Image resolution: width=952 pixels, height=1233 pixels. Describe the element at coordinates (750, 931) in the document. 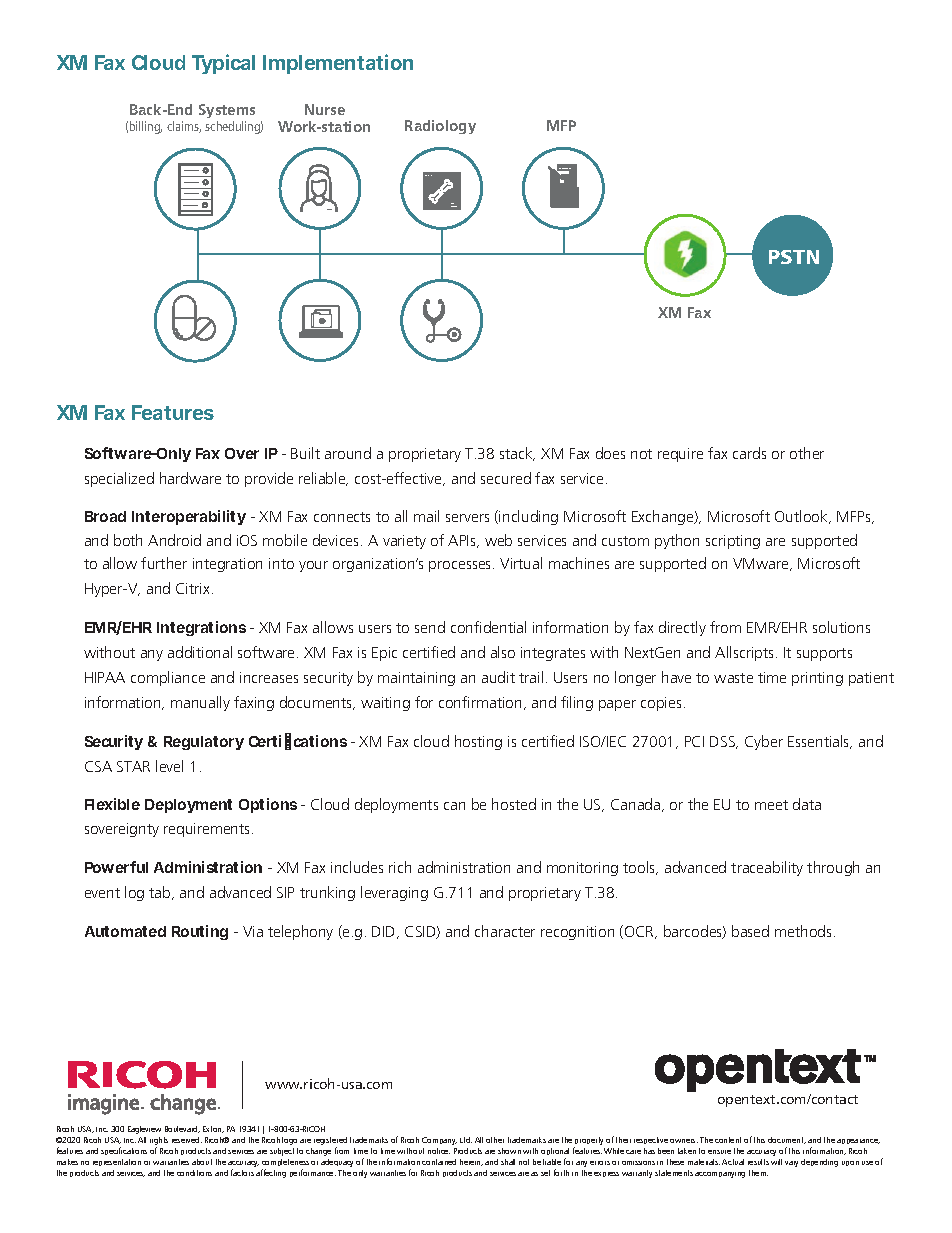

I see `based` at that location.
